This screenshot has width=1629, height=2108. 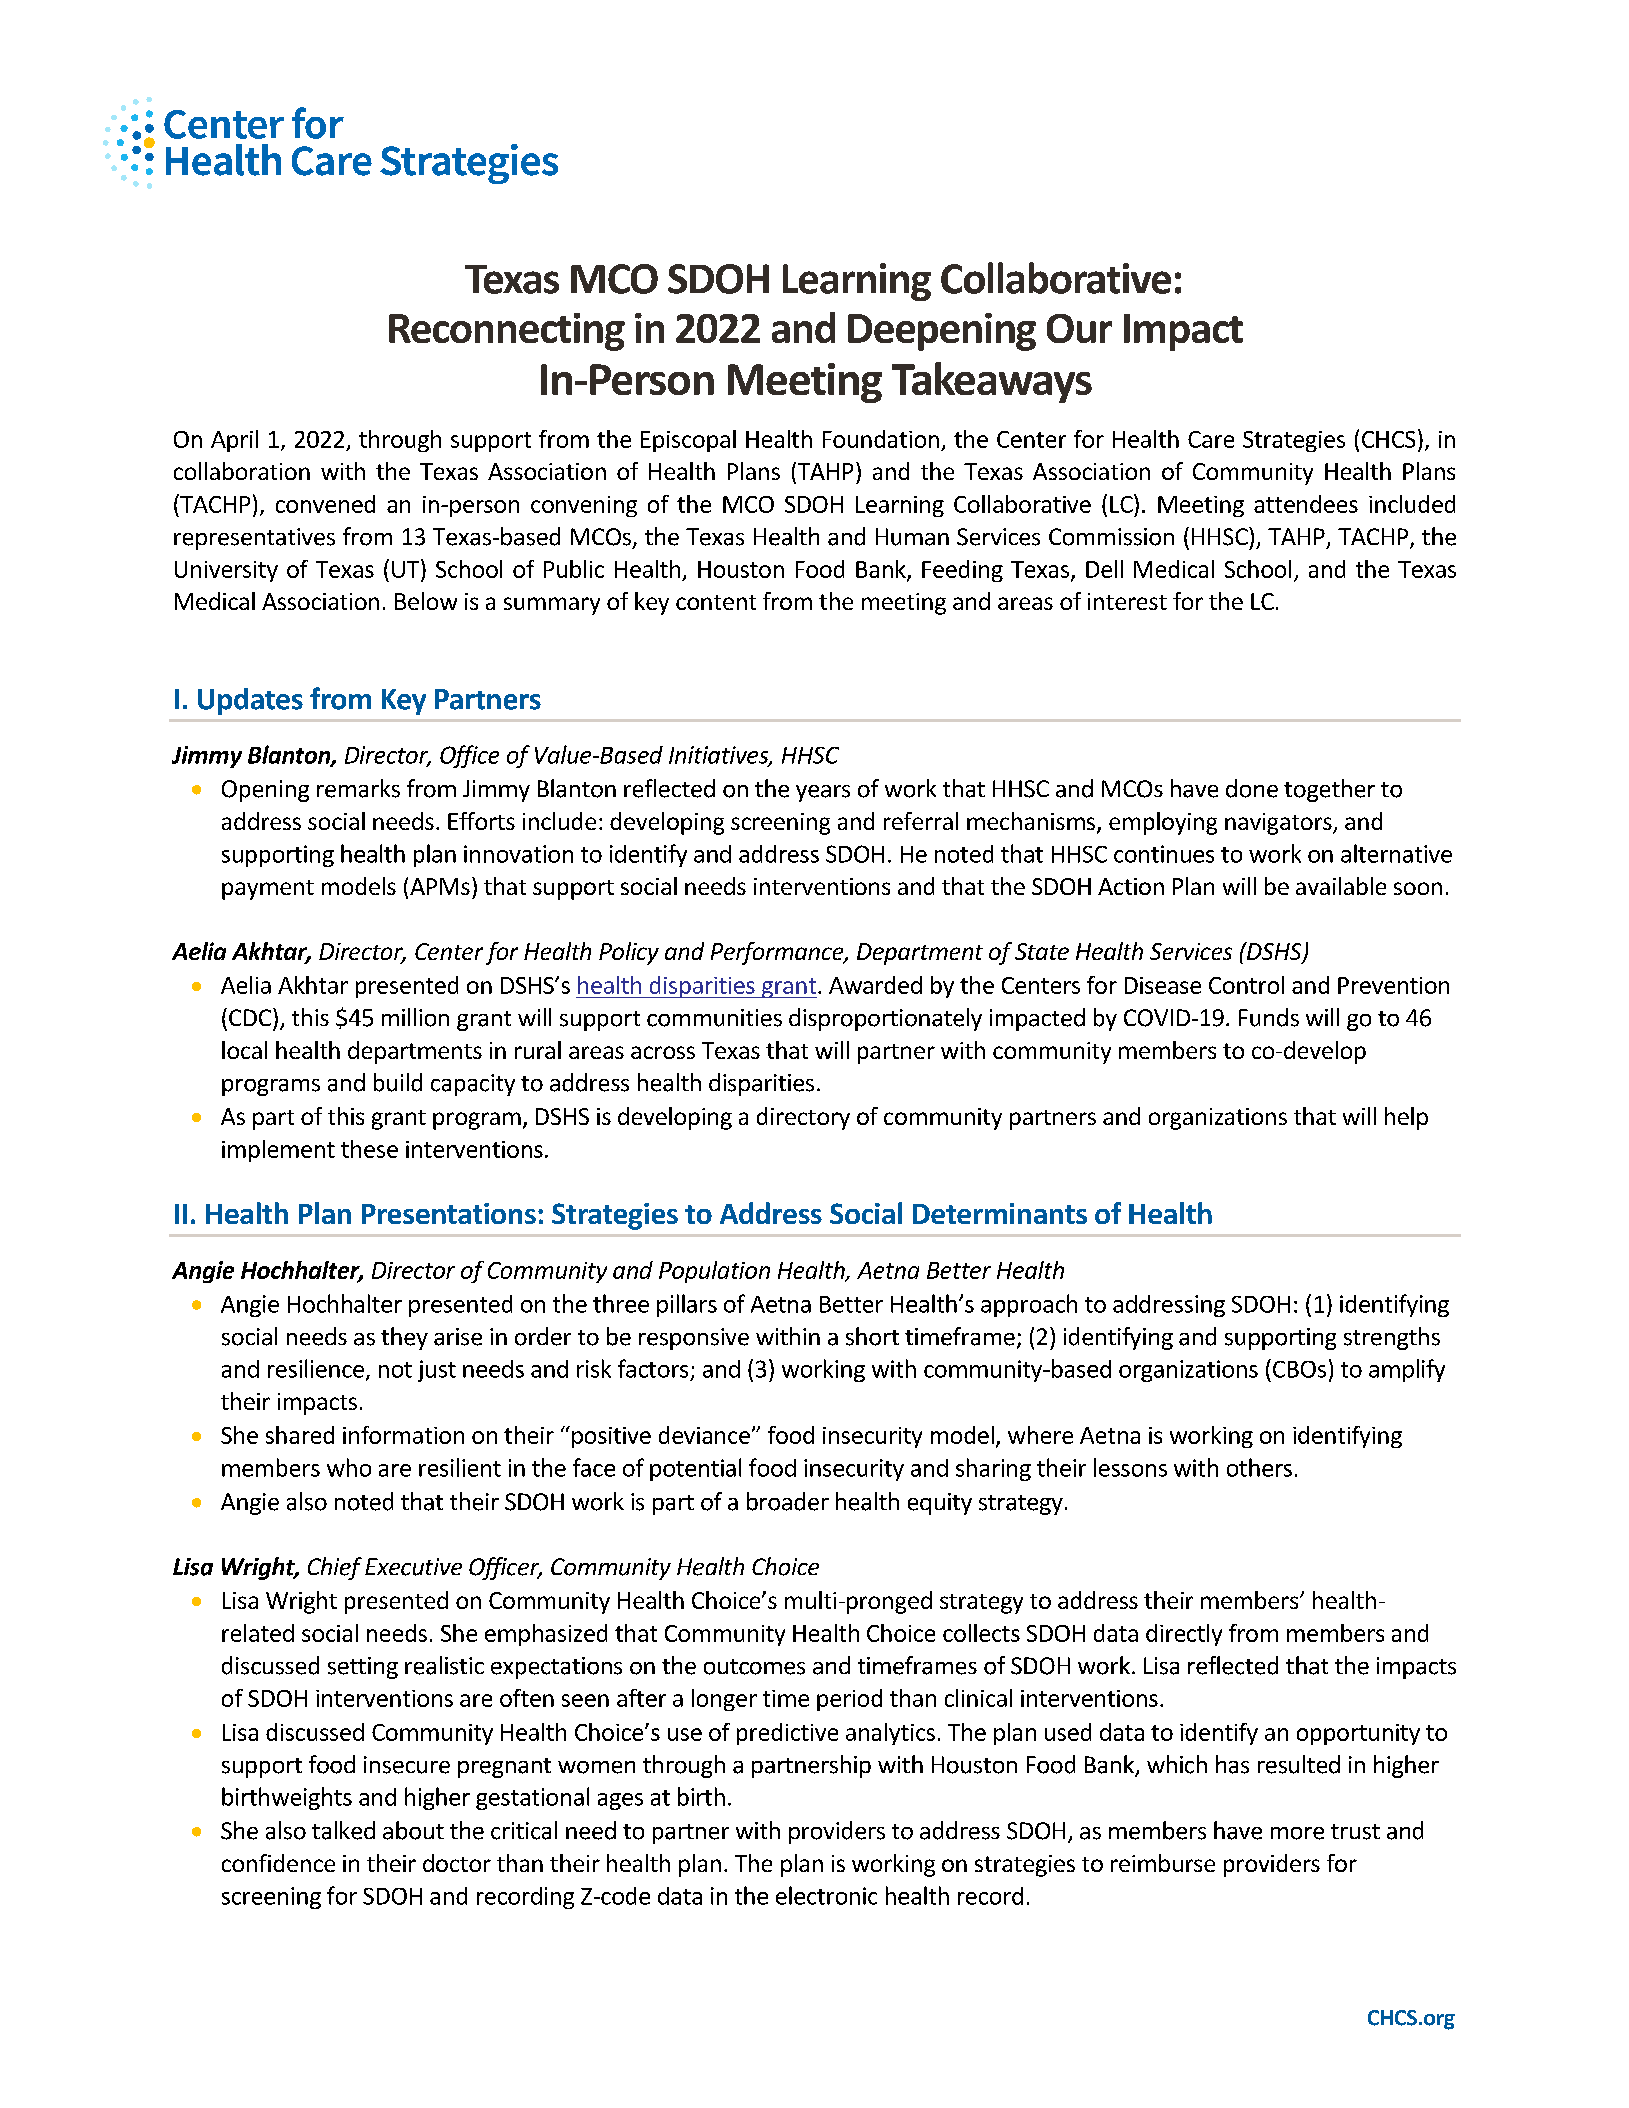 I want to click on talked, so click(x=343, y=1830).
